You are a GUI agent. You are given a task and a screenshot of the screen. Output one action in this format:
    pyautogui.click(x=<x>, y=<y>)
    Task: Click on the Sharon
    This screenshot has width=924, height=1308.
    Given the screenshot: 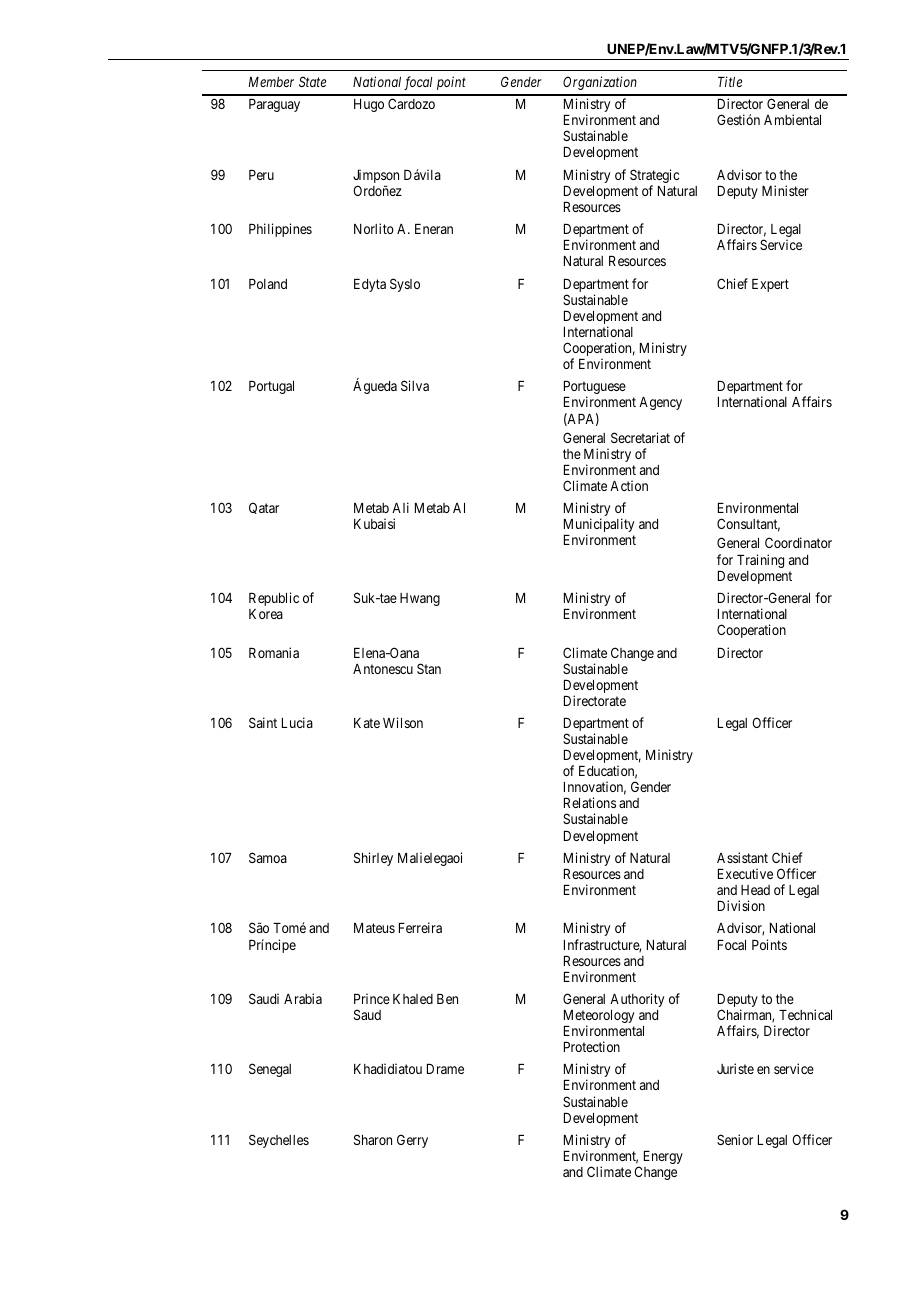 What is the action you would take?
    pyautogui.click(x=373, y=1139)
